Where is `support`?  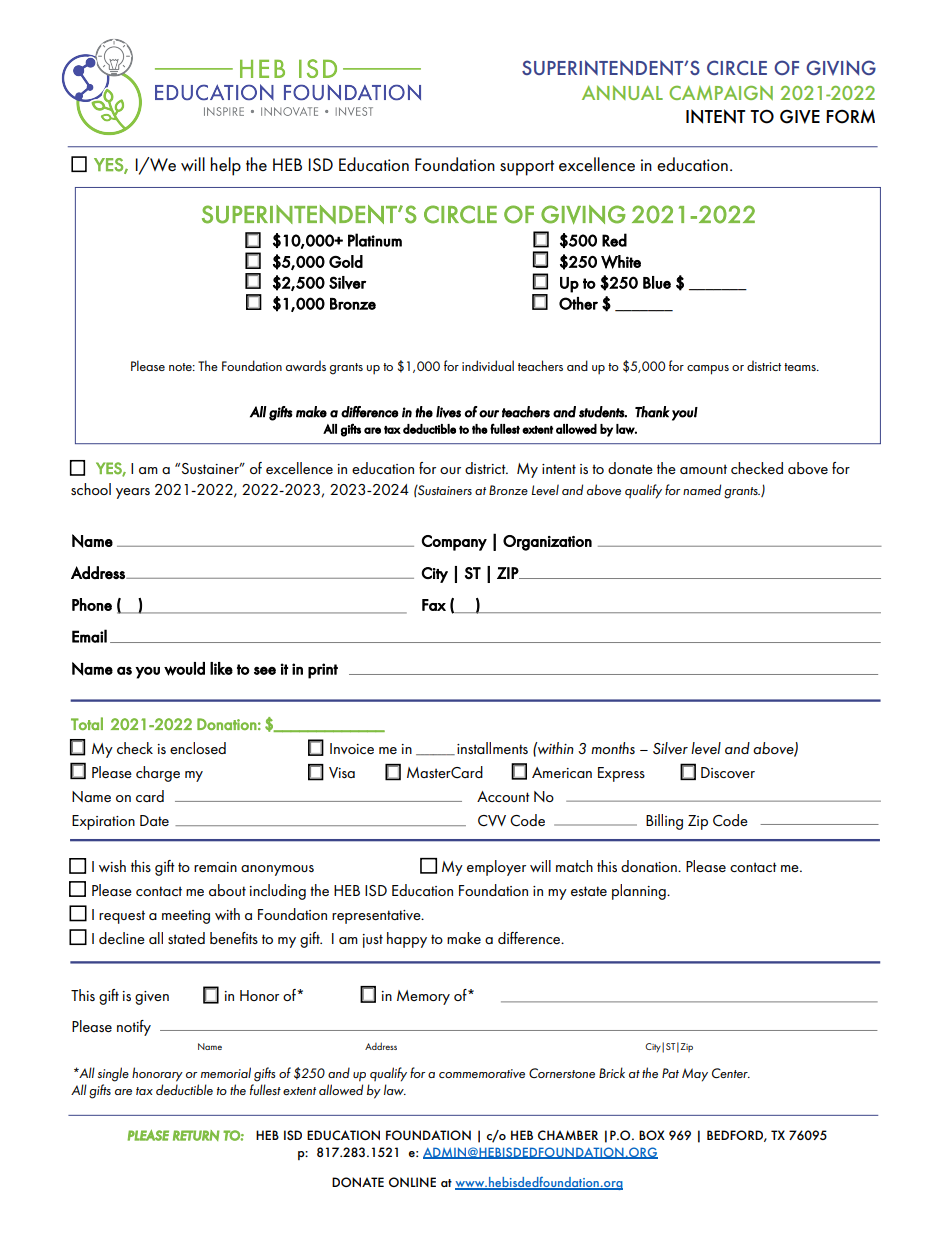
support is located at coordinates (527, 168).
